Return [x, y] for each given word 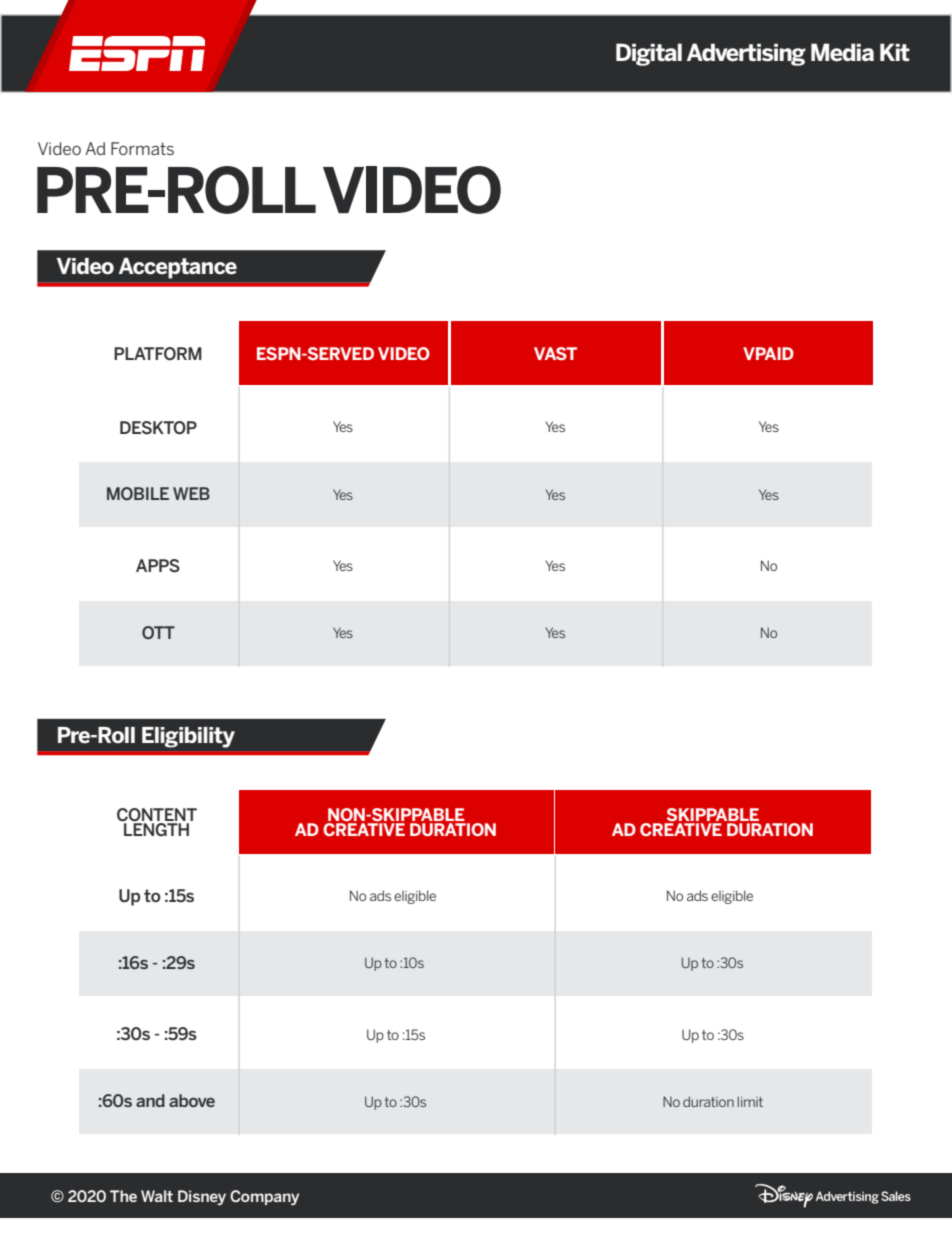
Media [842, 52]
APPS [158, 566]
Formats [142, 148]
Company [264, 1197]
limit [750, 1101]
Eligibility [188, 737]
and [150, 1100]
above [192, 1100]
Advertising [746, 54]
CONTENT [157, 815]
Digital [649, 54]
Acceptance [178, 268]
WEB [191, 493]
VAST [555, 353]
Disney [202, 1197]
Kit [895, 52]
